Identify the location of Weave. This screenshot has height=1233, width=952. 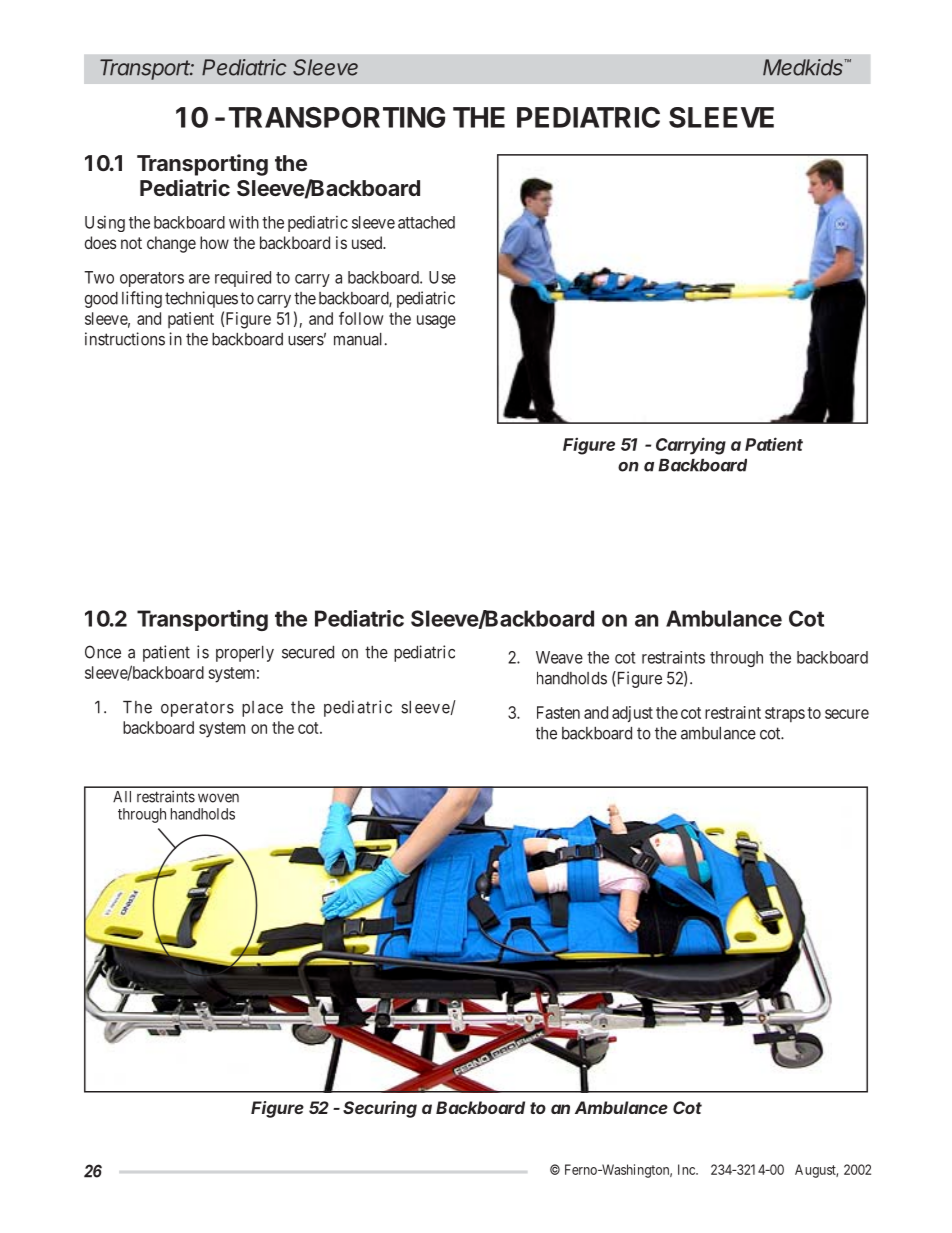
(559, 657).
